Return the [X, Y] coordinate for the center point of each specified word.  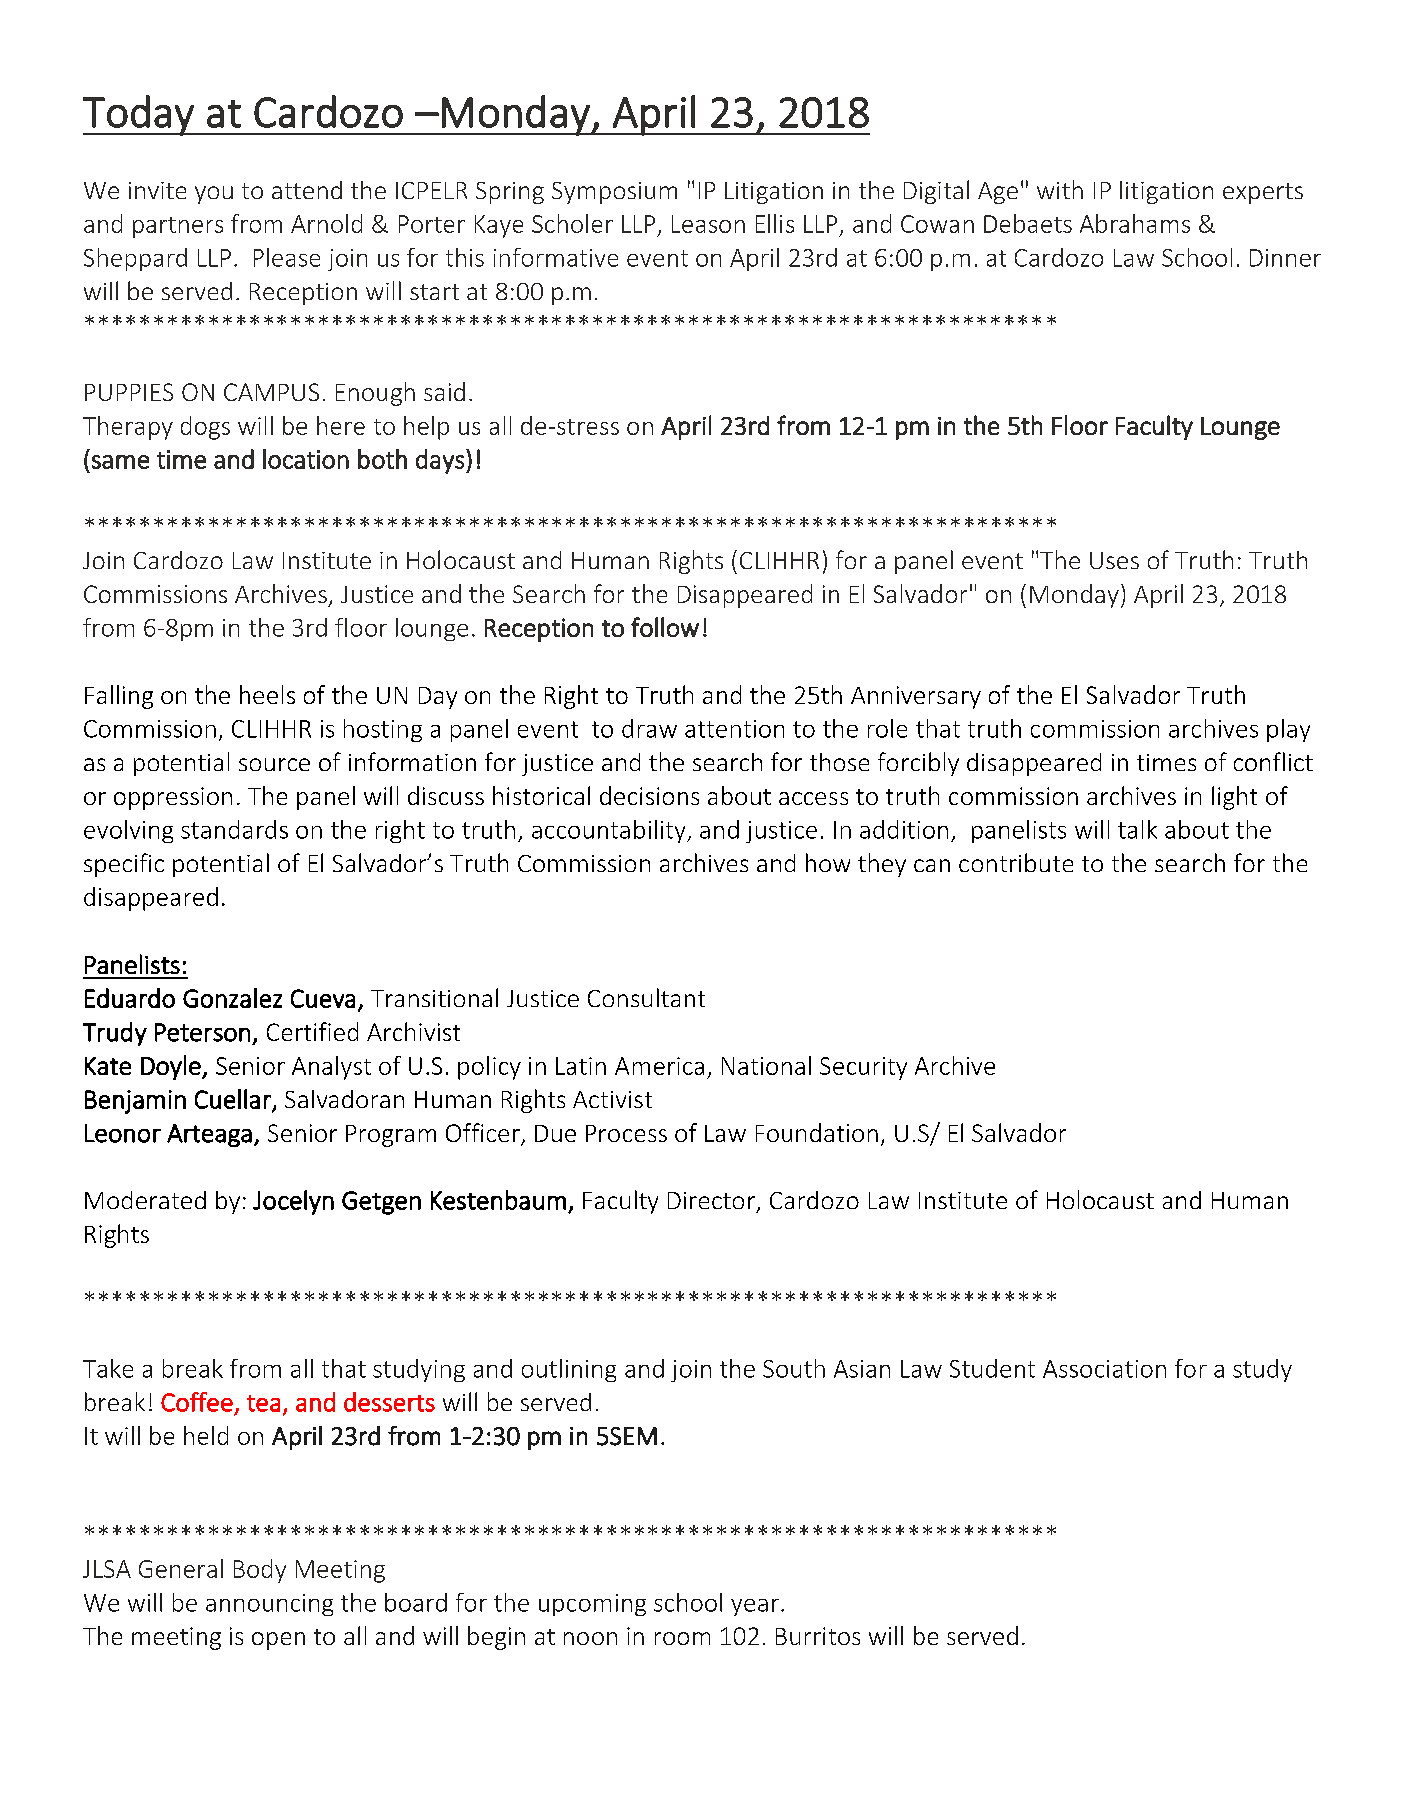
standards [234, 829]
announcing [269, 1605]
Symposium [614, 193]
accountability [610, 831]
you [214, 195]
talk [1137, 829]
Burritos [818, 1636]
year [755, 1607]
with [1060, 189]
